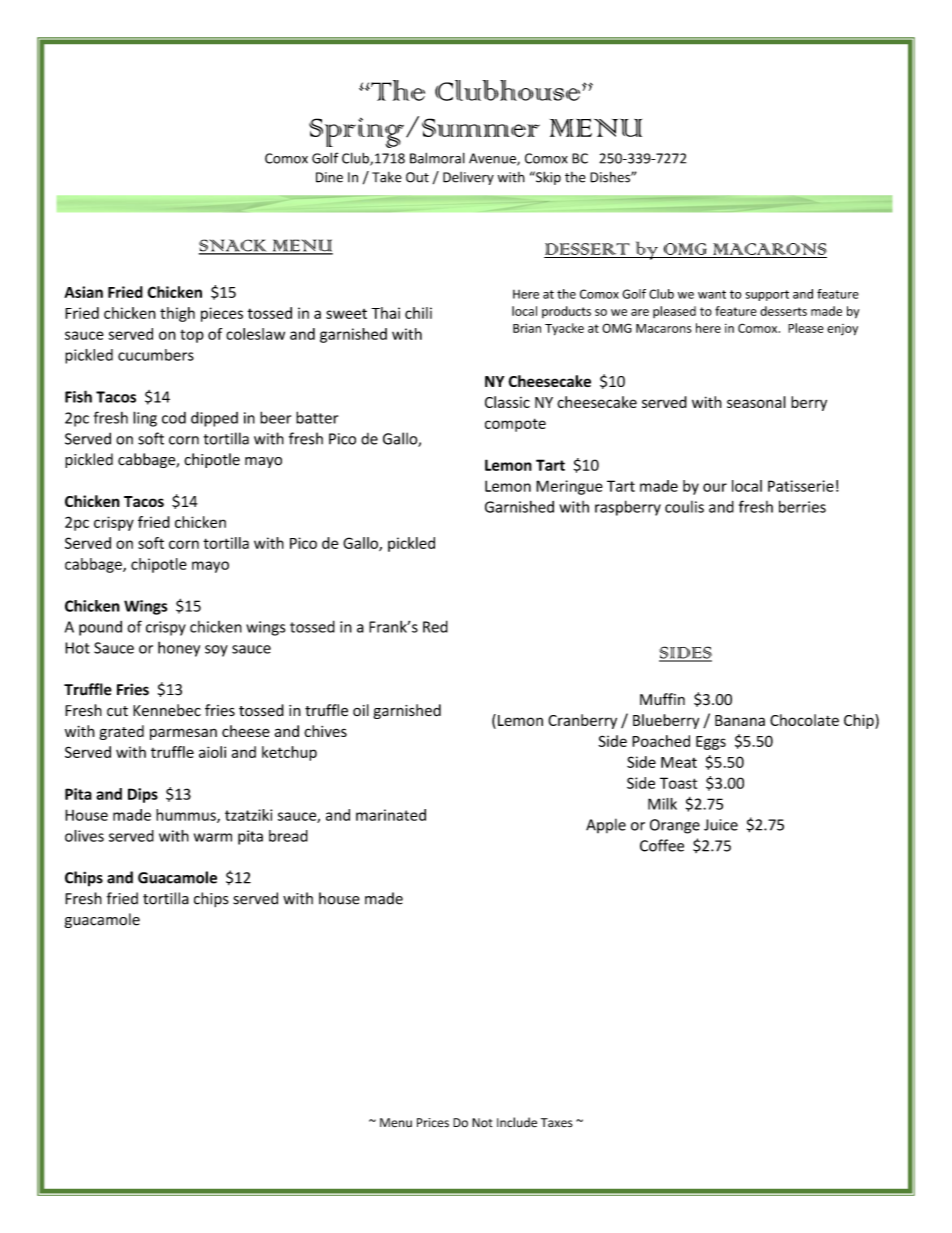  What do you see at coordinates (468, 178) in the screenshot?
I see `Delivery` at bounding box center [468, 178].
